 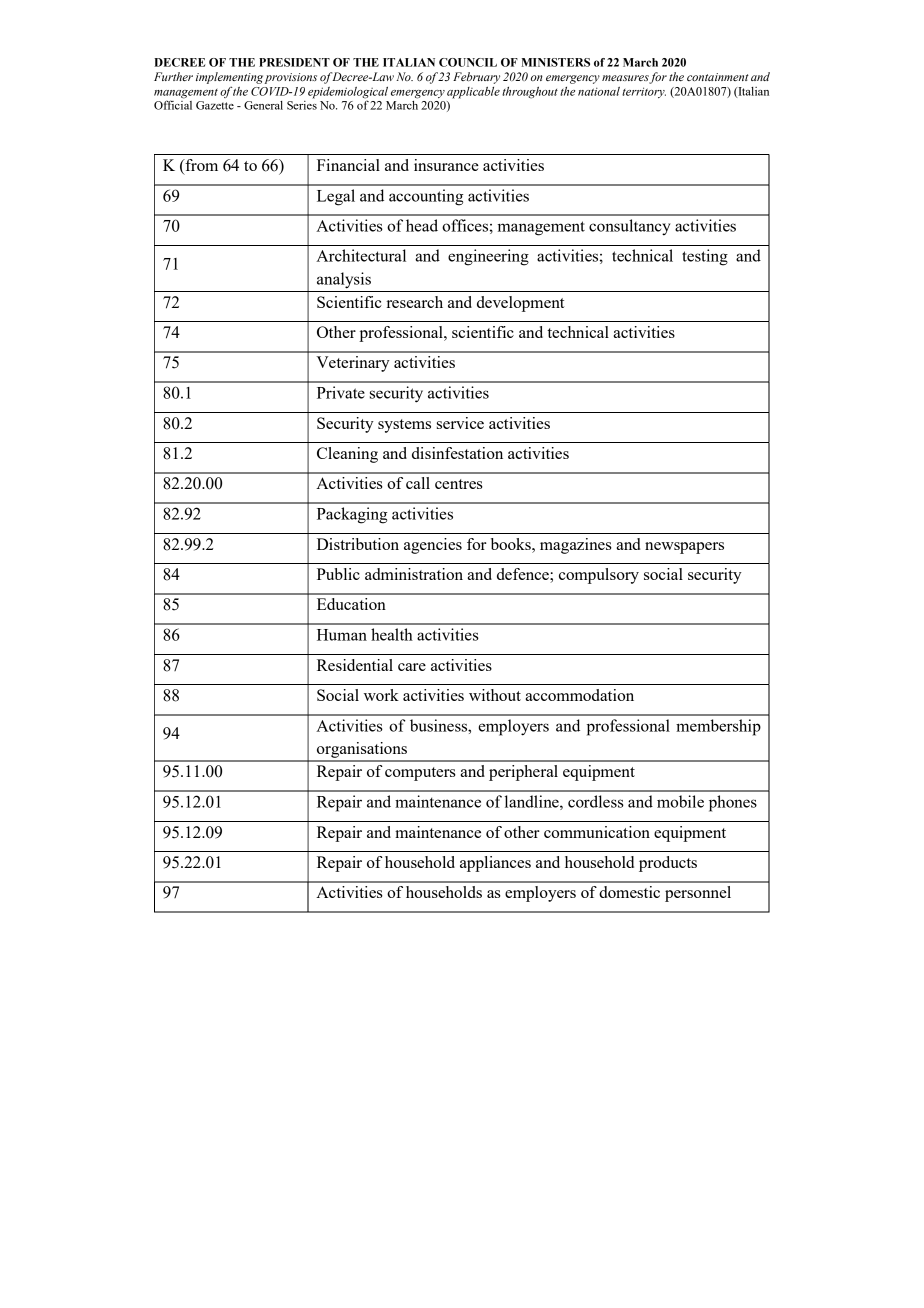 I want to click on Human, so click(x=342, y=635).
